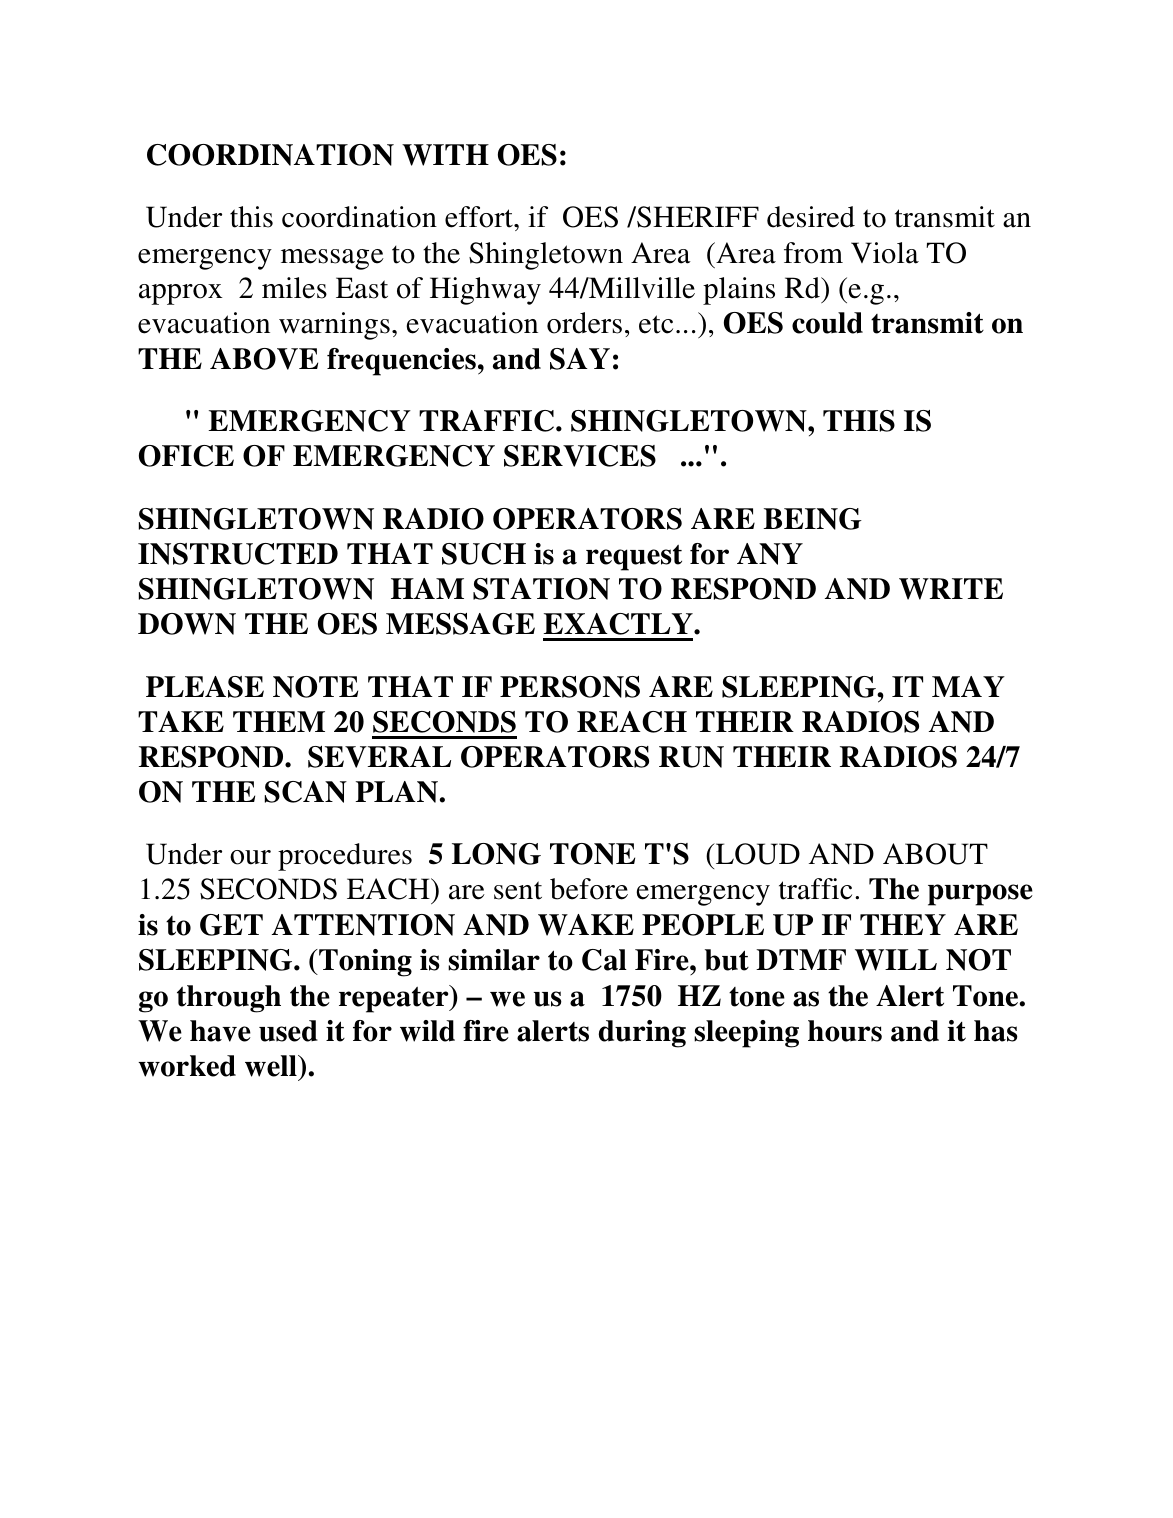 The width and height of the screenshot is (1173, 1518). Describe the element at coordinates (634, 558) in the screenshot. I see `request` at that location.
